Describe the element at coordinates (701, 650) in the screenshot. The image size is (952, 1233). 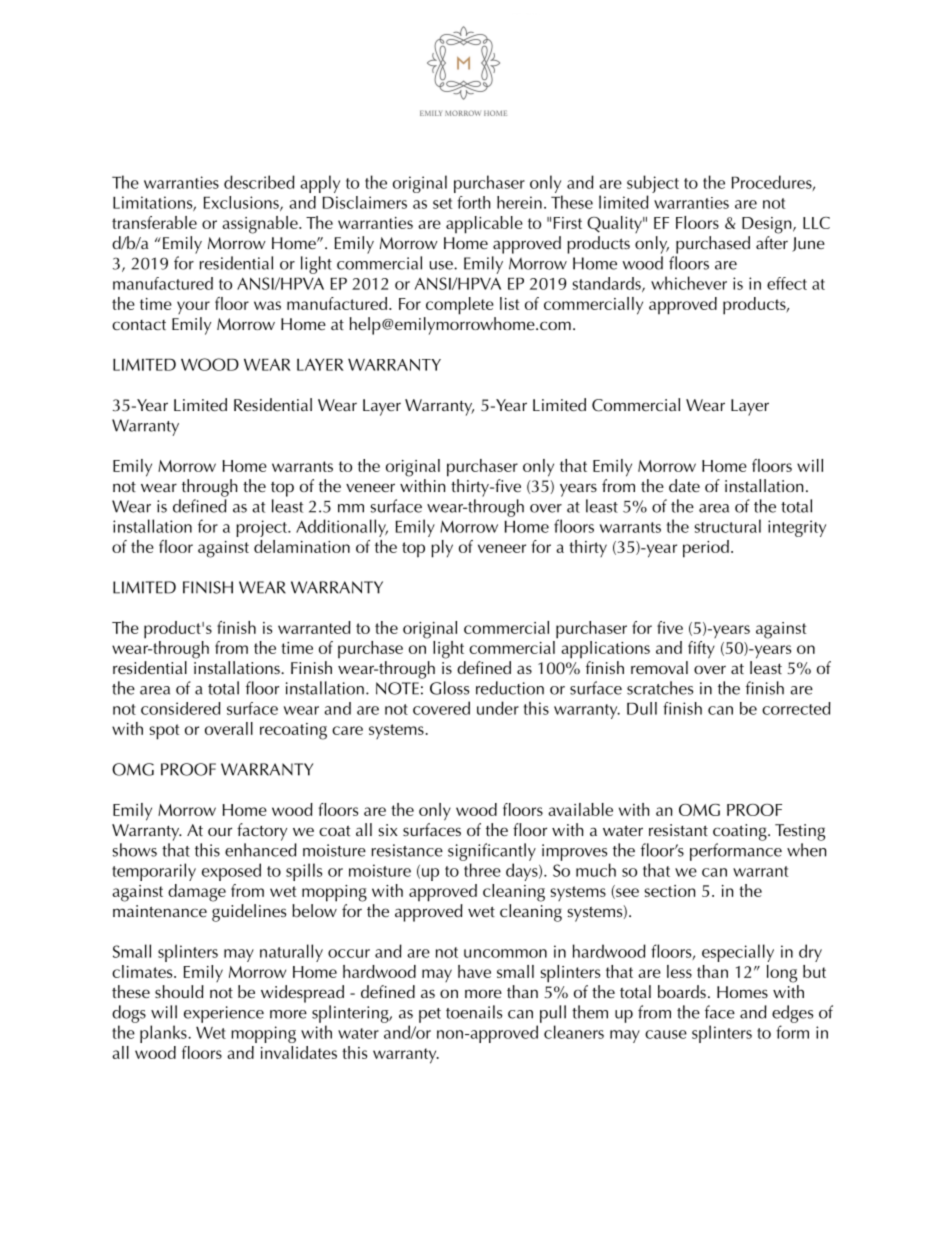
I see `fifty` at that location.
